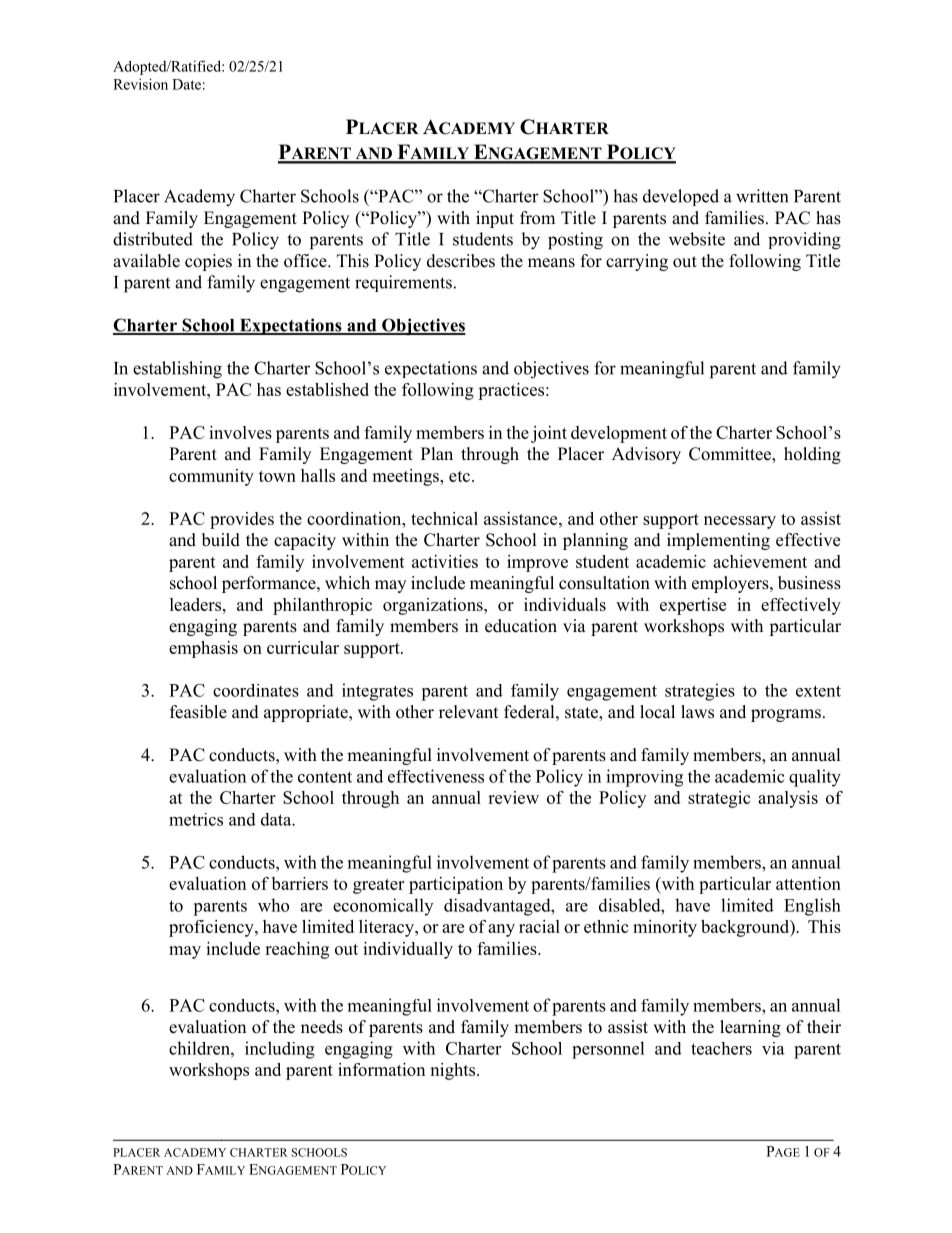 This document has width=952, height=1233. Describe the element at coordinates (198, 712) in the document. I see `feasible` at that location.
